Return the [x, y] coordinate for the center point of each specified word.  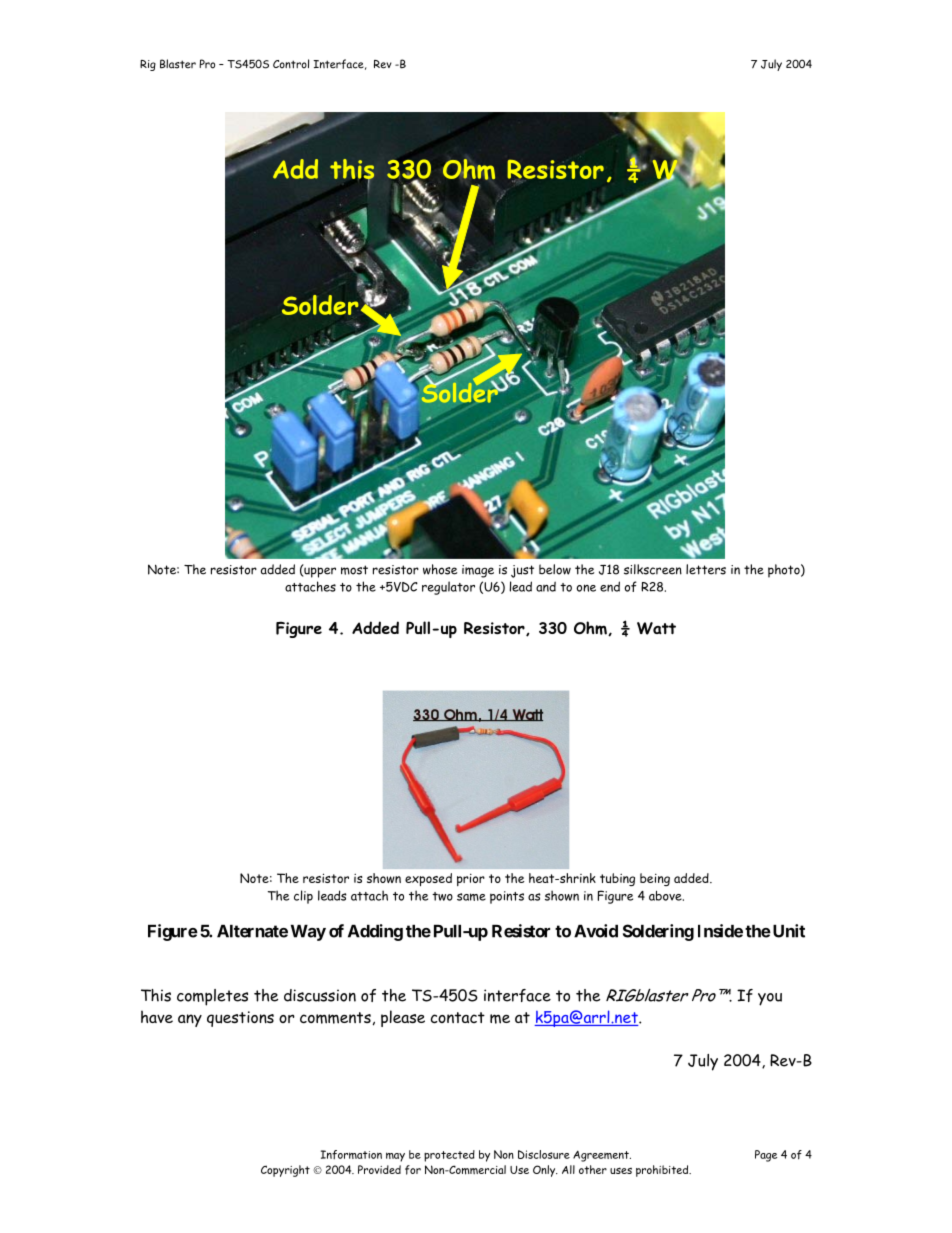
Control [291, 64]
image [478, 571]
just [522, 571]
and [546, 586]
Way [308, 933]
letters [706, 569]
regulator [448, 588]
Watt [656, 628]
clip [303, 897]
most [354, 570]
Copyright [285, 1171]
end [610, 586]
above [666, 896]
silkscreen [653, 569]
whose [440, 569]
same [471, 897]
